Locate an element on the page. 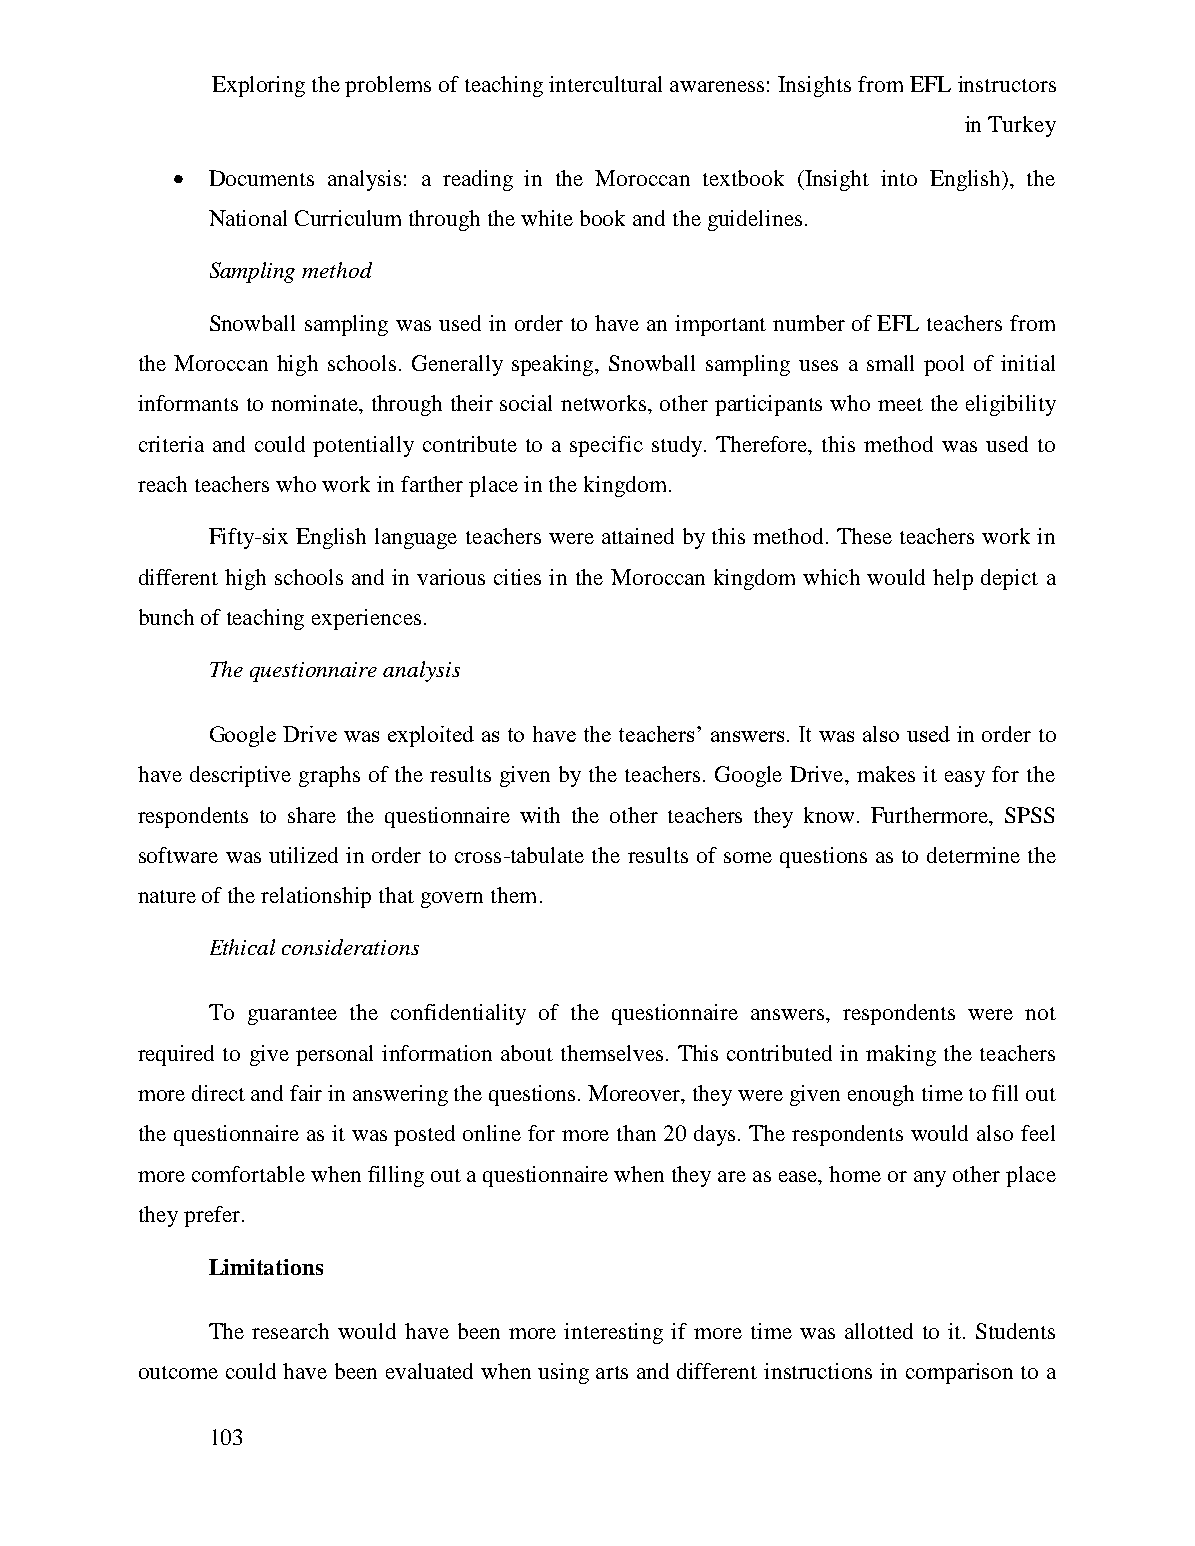  specific is located at coordinates (606, 446).
